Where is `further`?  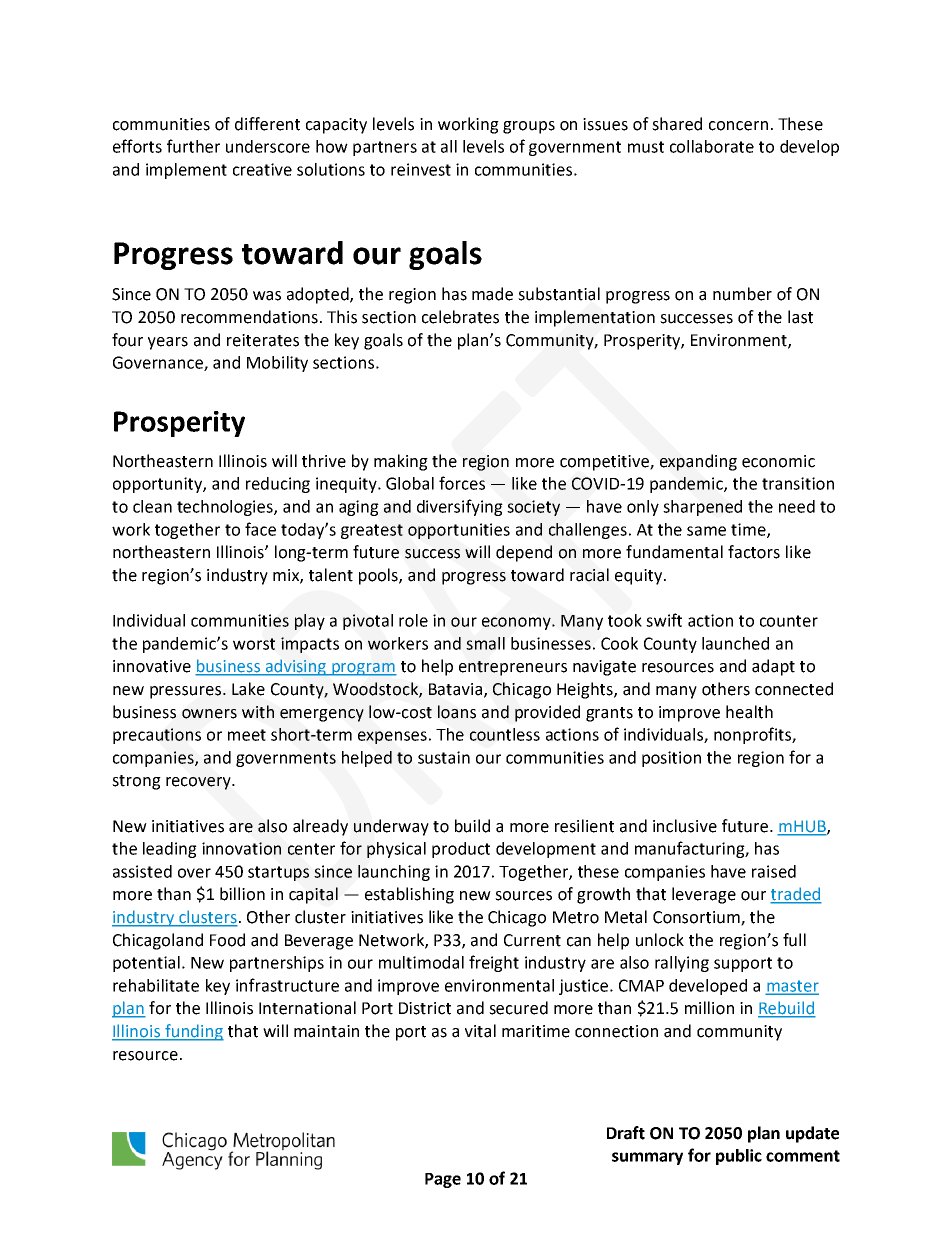 further is located at coordinates (193, 146).
